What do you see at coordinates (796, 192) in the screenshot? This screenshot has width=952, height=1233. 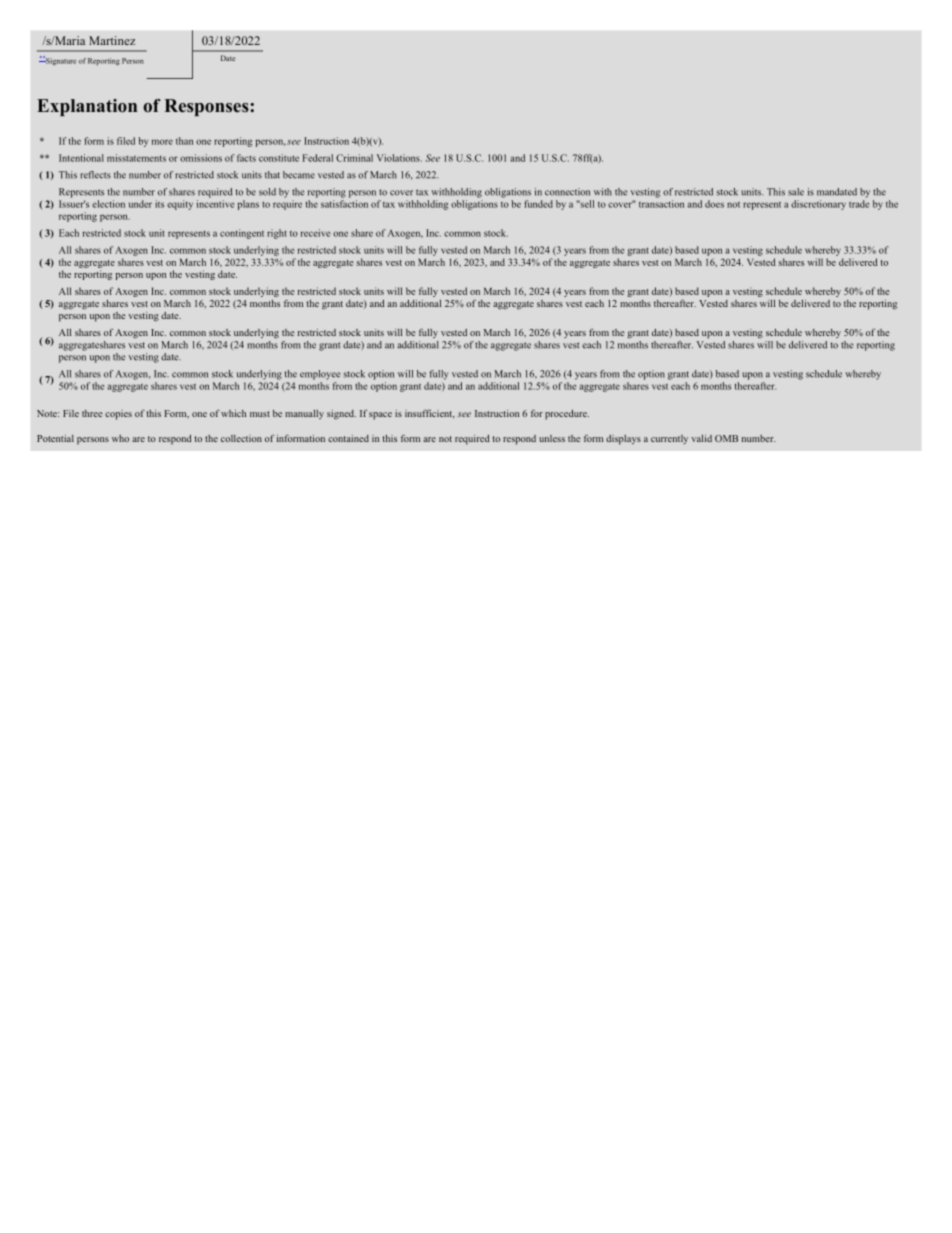 I see `sale` at bounding box center [796, 192].
